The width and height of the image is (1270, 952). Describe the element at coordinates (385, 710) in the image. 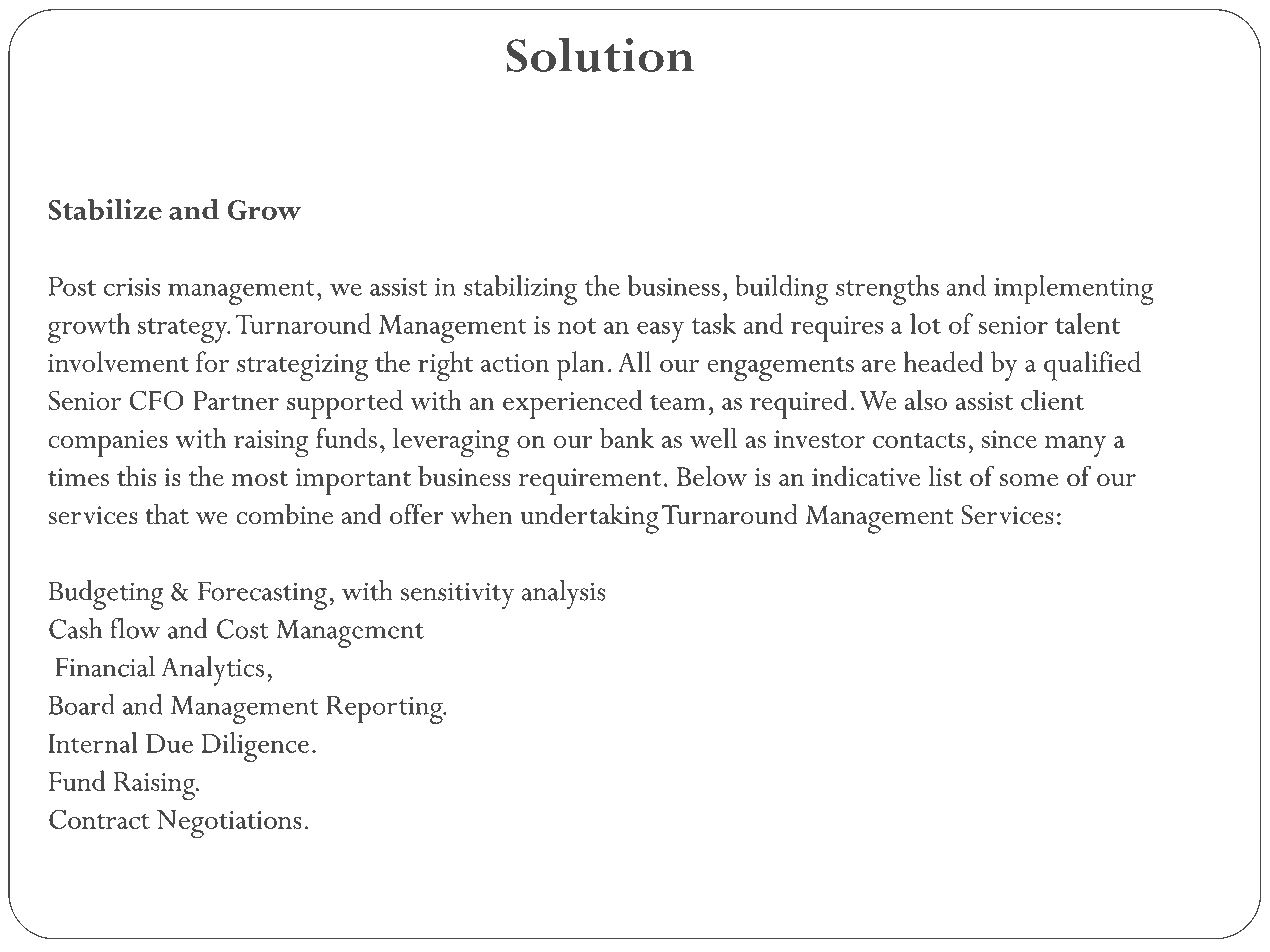

I see `Reporting` at that location.
